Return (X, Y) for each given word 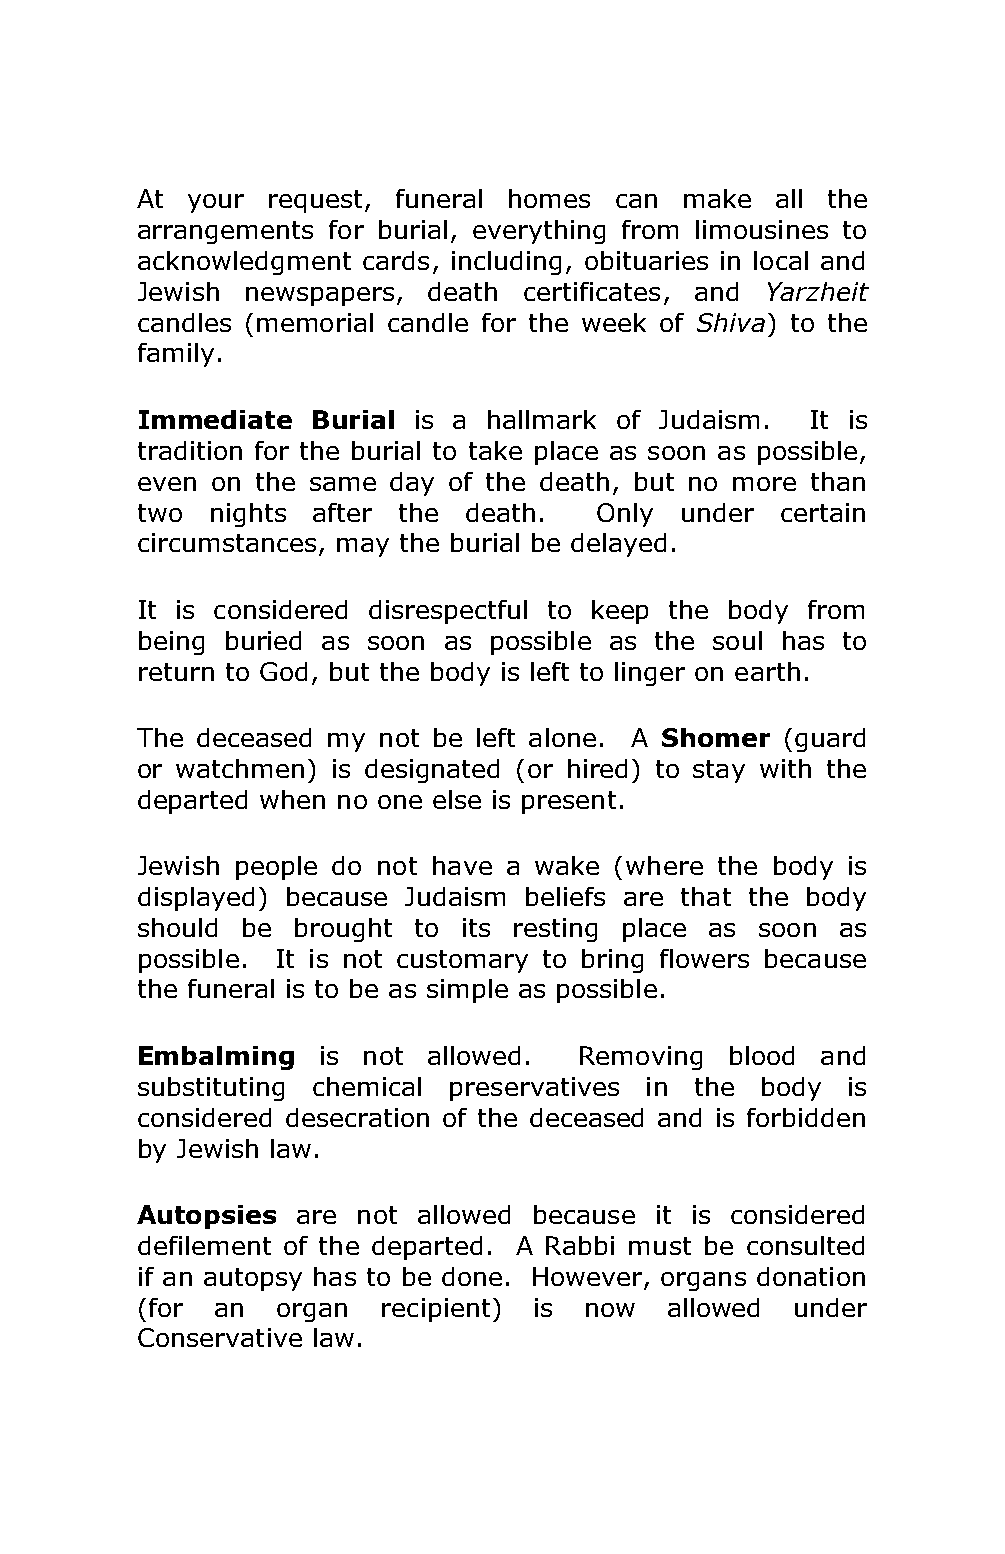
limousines (762, 229)
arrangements (225, 232)
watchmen (240, 768)
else (457, 799)
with (785, 768)
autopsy (253, 1279)
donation (811, 1276)
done (472, 1276)
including (506, 263)
